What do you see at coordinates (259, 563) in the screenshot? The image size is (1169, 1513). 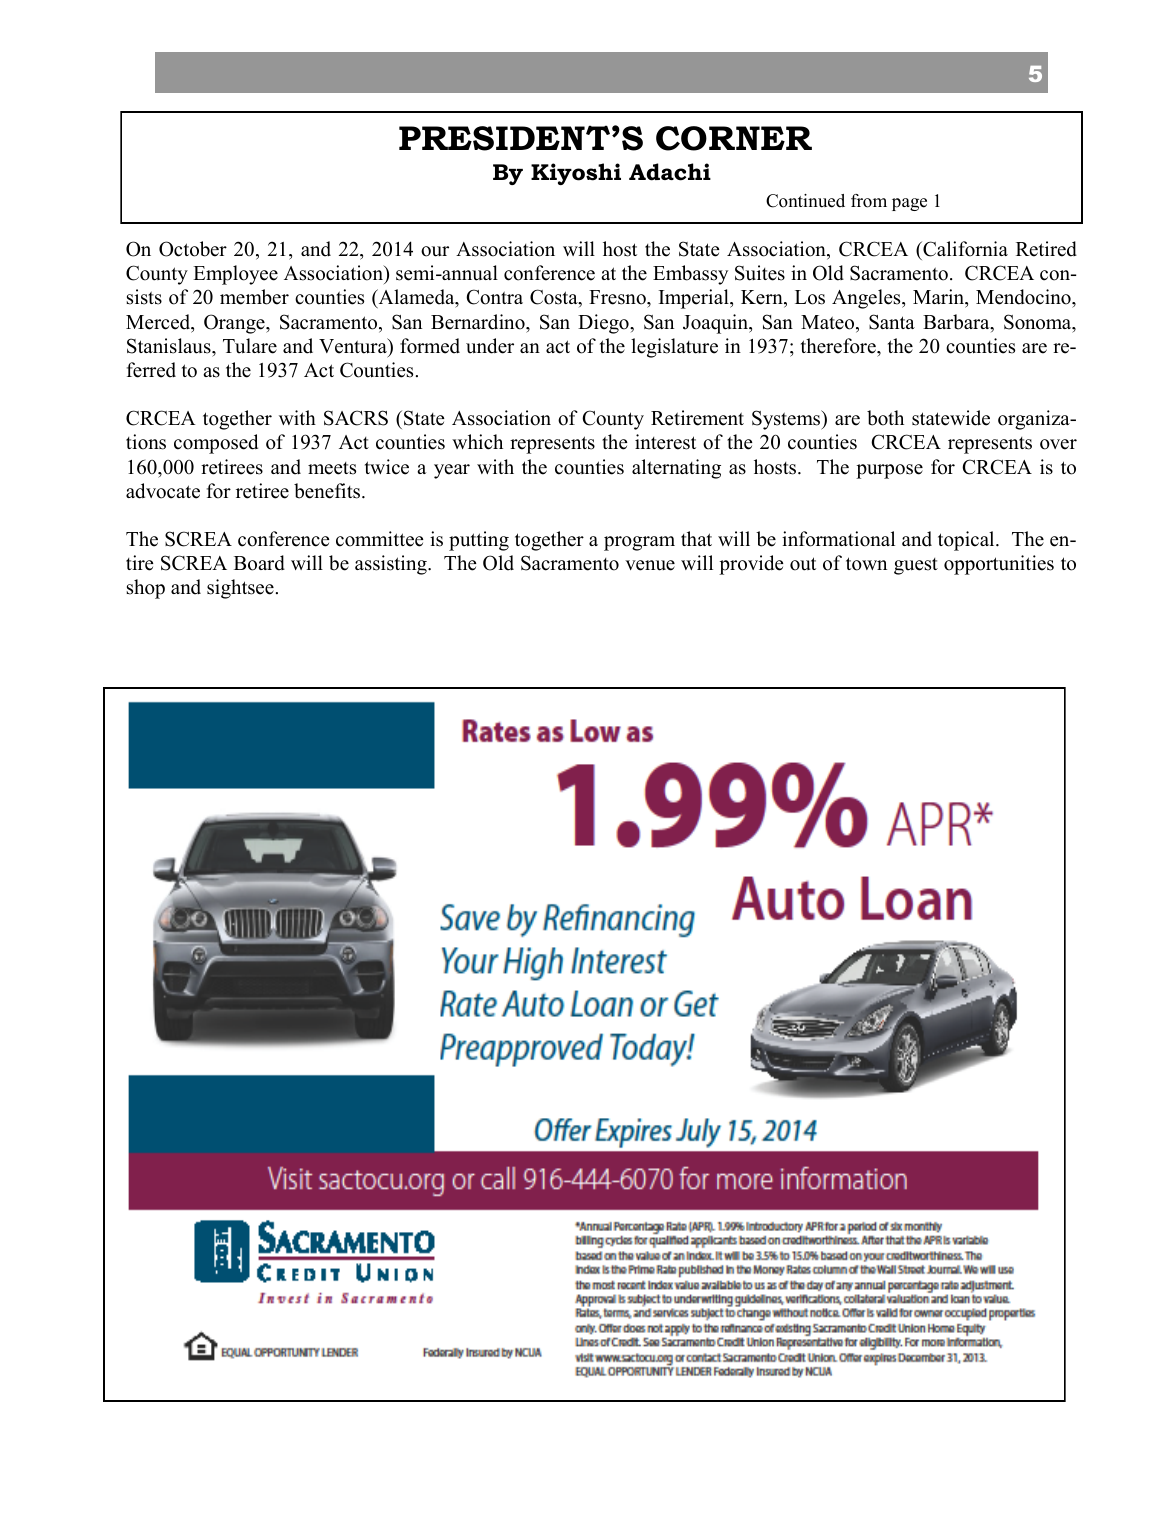 I see `Board` at bounding box center [259, 563].
